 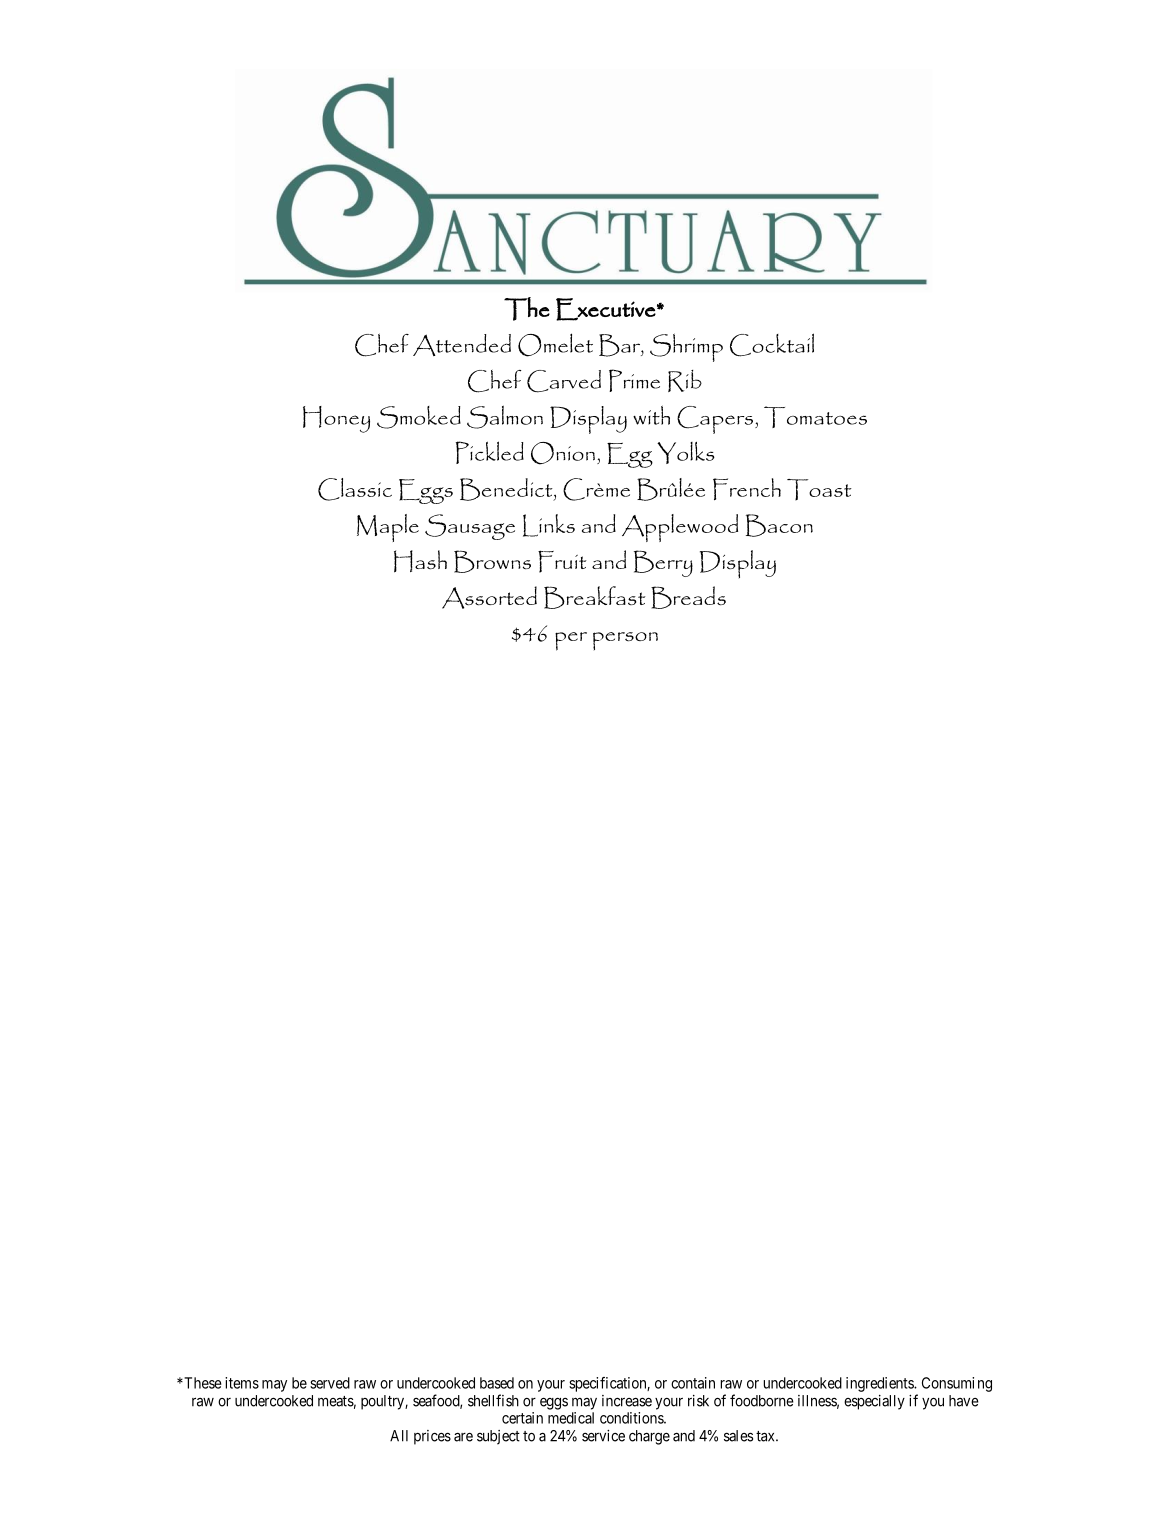 What do you see at coordinates (571, 1418) in the document?
I see `medical` at bounding box center [571, 1418].
